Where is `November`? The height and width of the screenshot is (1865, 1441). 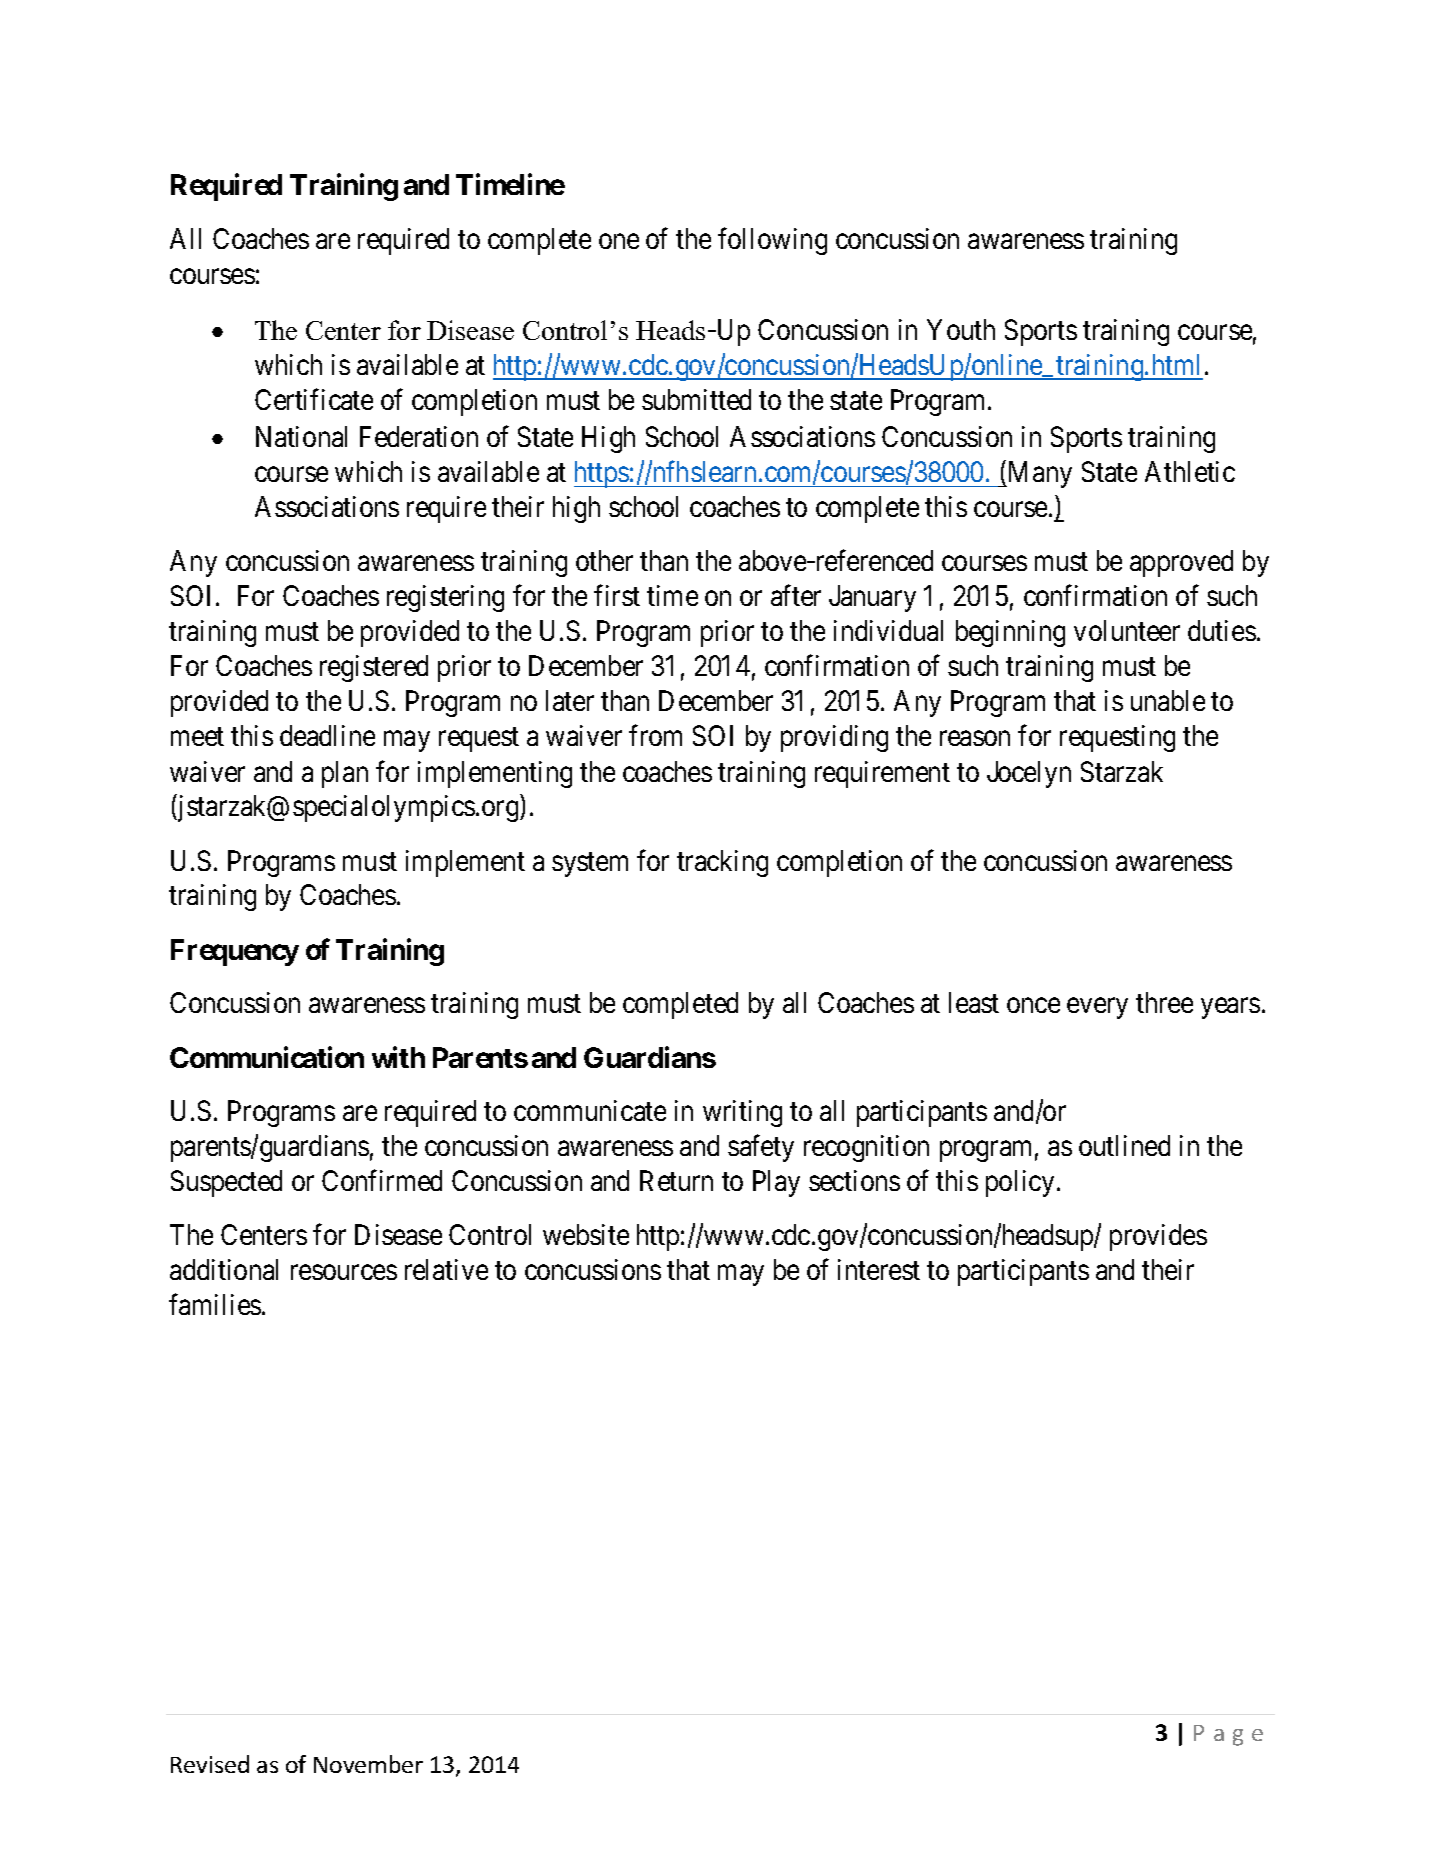 November is located at coordinates (368, 1764).
